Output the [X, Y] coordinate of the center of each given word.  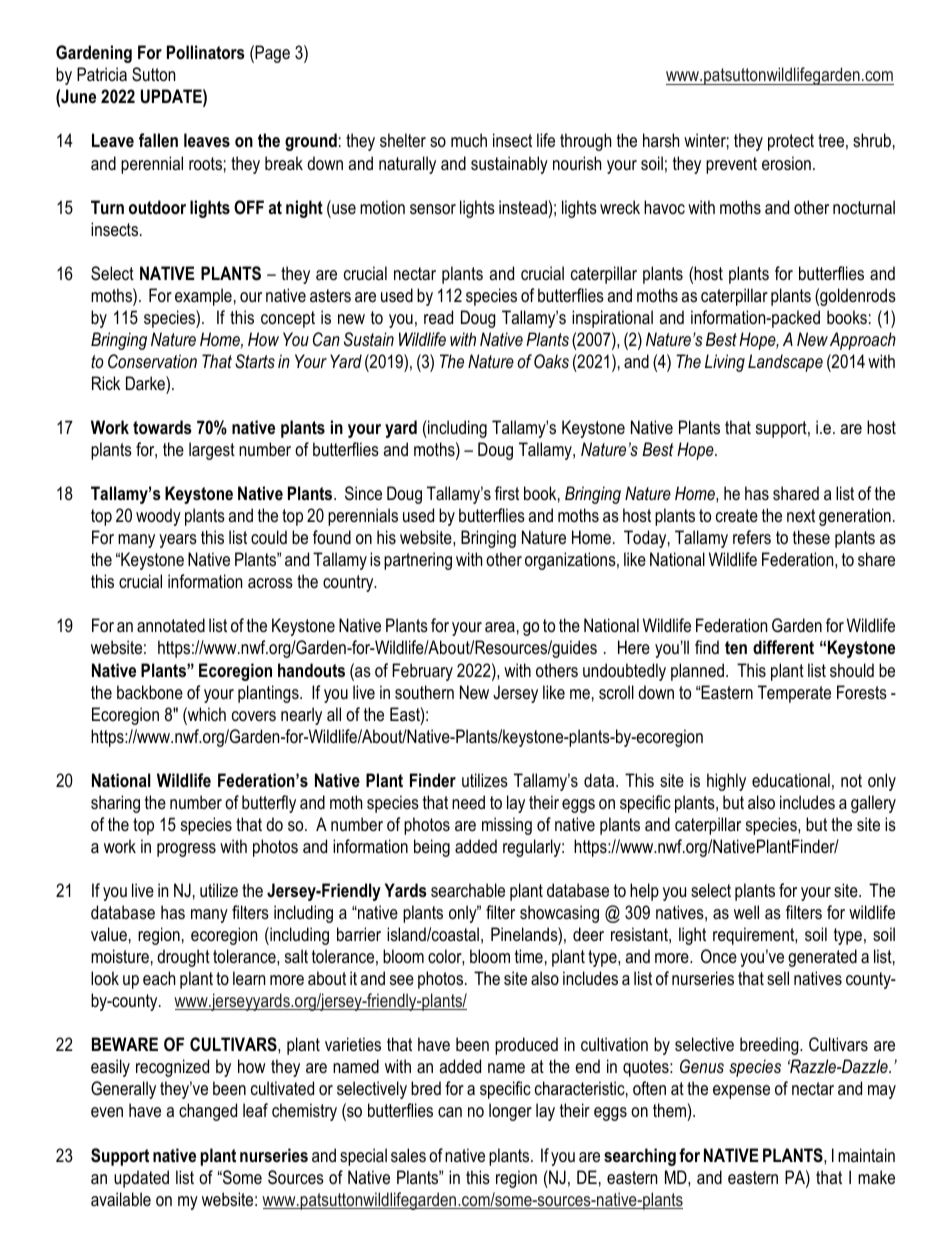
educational [791, 780]
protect [791, 142]
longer [510, 1112]
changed [208, 1112]
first [507, 493]
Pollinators [206, 52]
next [801, 515]
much [469, 140]
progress [186, 850]
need [468, 802]
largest [212, 451]
